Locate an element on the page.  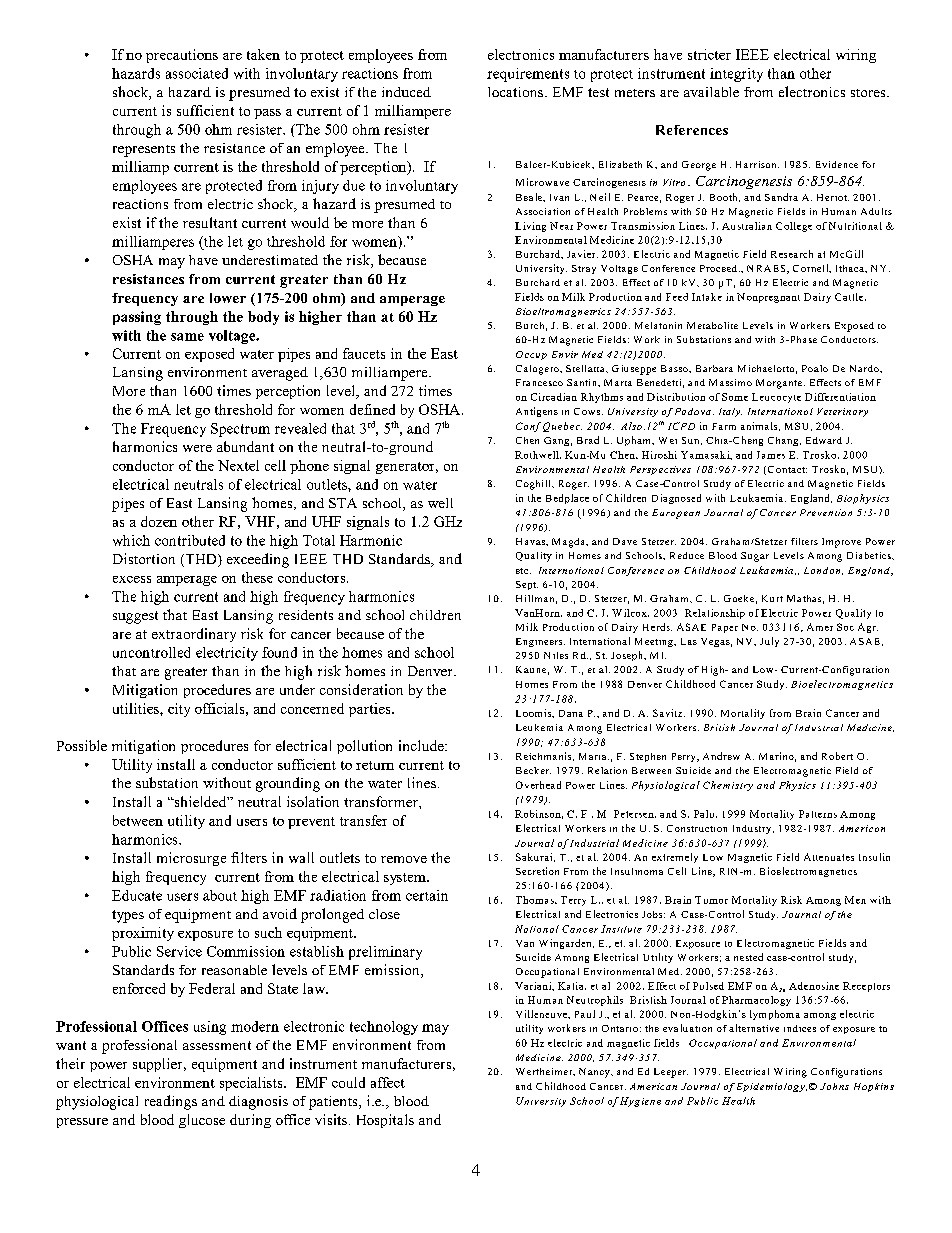
Educate is located at coordinates (137, 895).
